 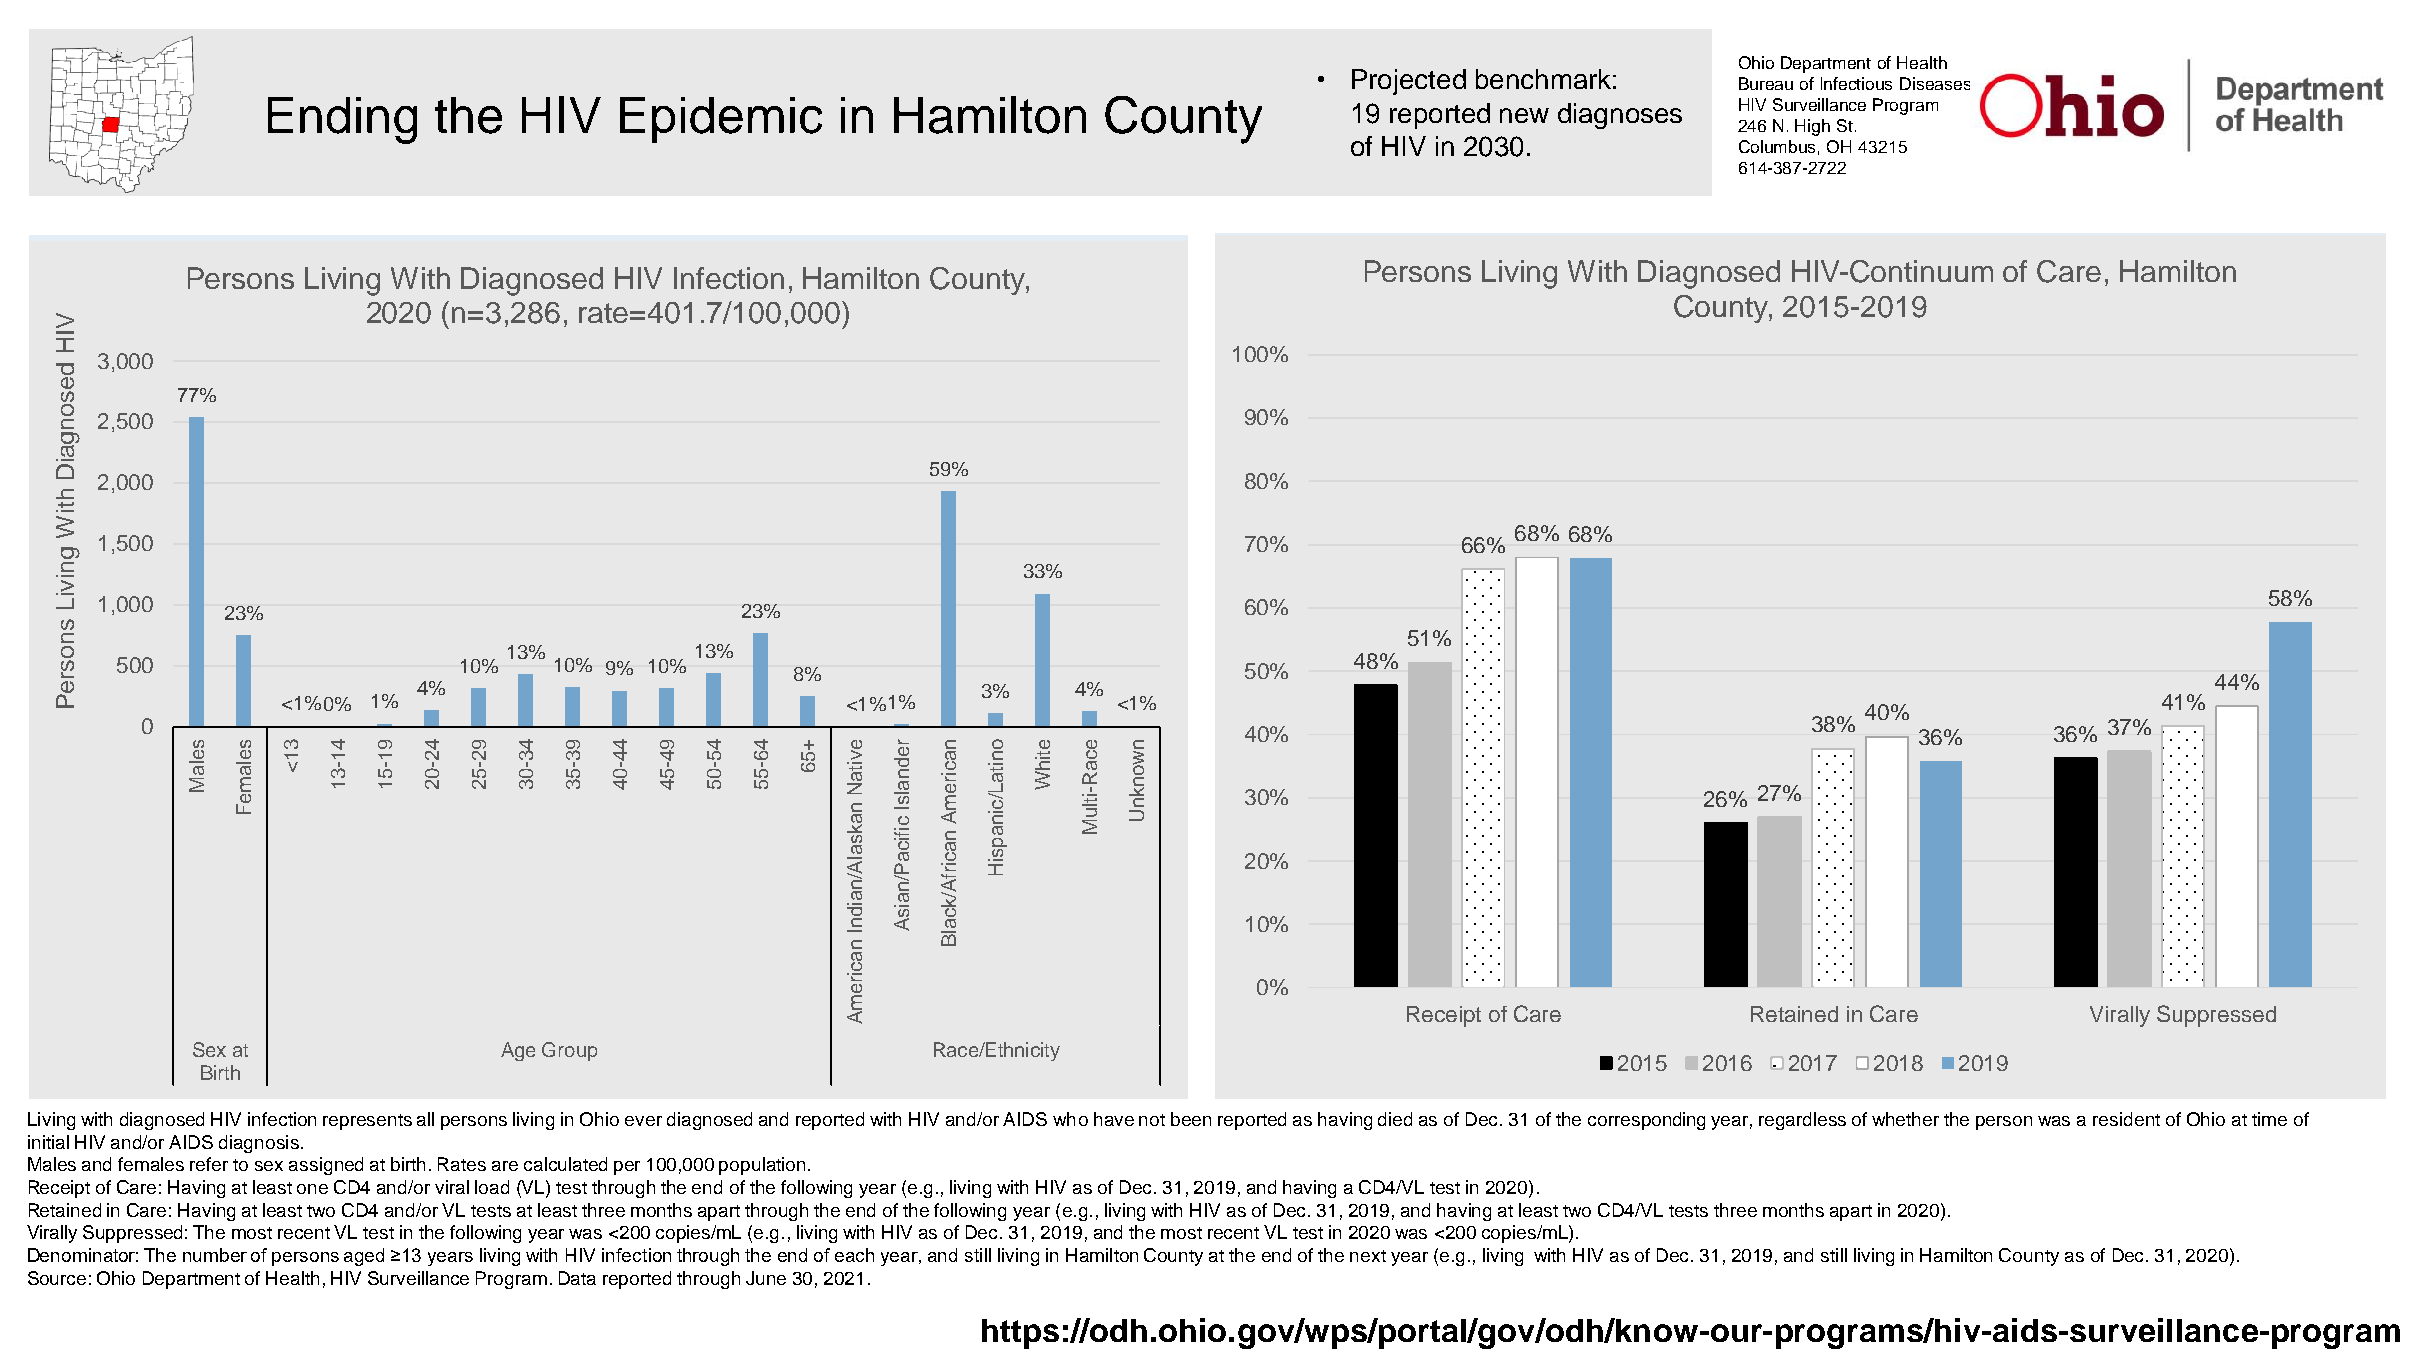 I want to click on High, so click(x=1812, y=127).
